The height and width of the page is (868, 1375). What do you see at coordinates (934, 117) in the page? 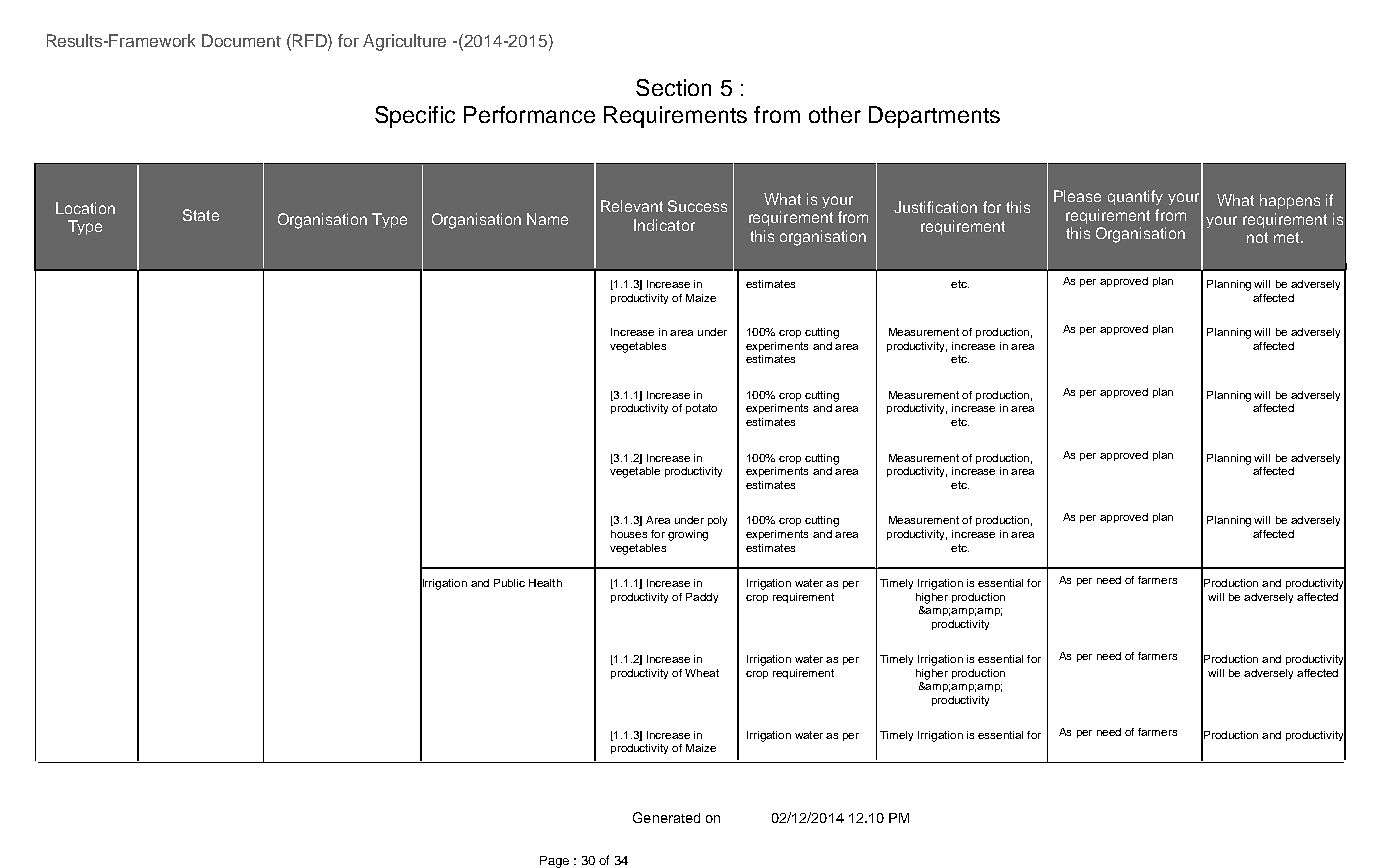
I see `Departments` at bounding box center [934, 117].
